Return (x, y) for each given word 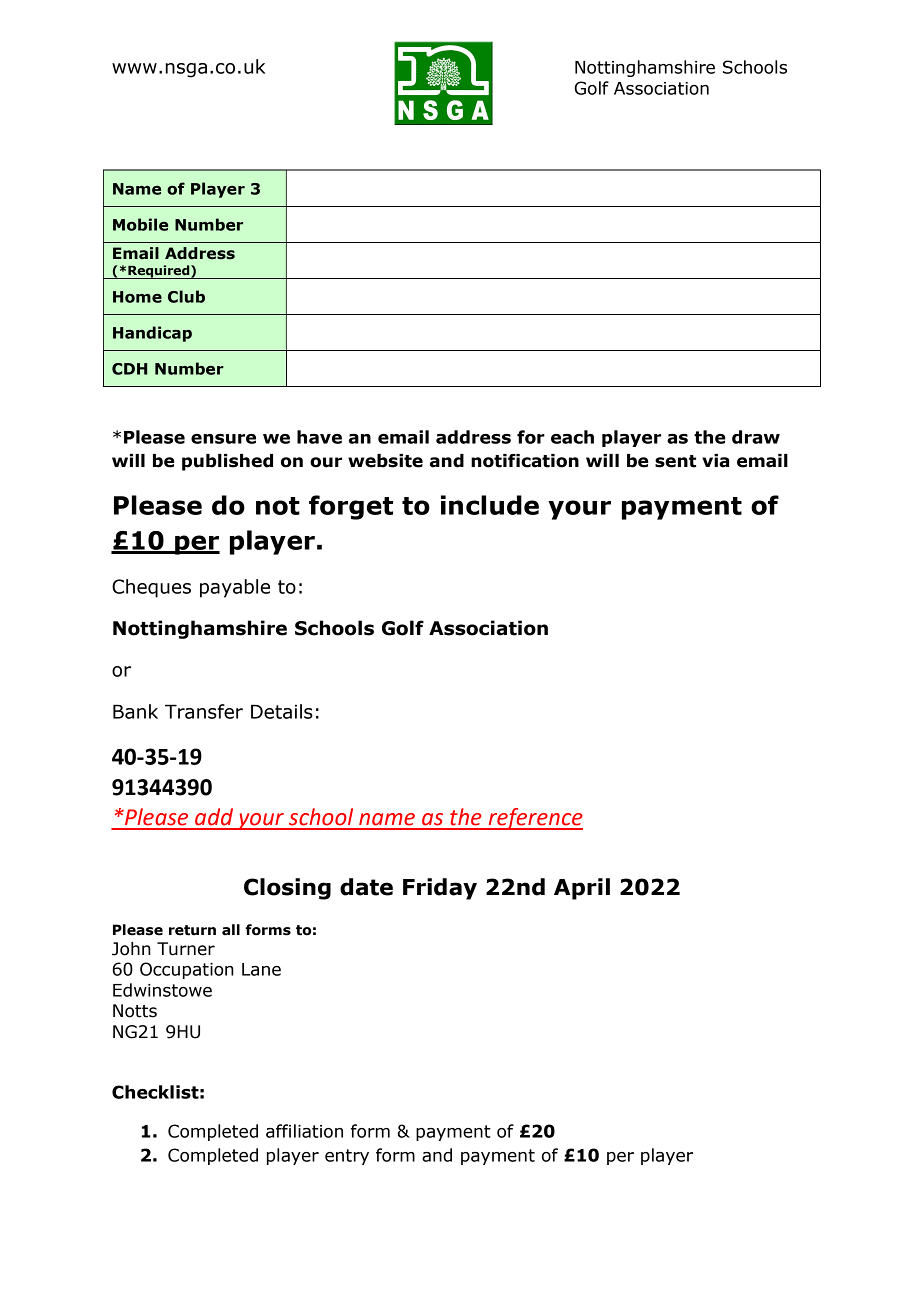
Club (186, 296)
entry (347, 1157)
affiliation (304, 1131)
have (319, 437)
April (582, 889)
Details (282, 711)
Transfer (204, 711)
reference (534, 819)
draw (756, 437)
